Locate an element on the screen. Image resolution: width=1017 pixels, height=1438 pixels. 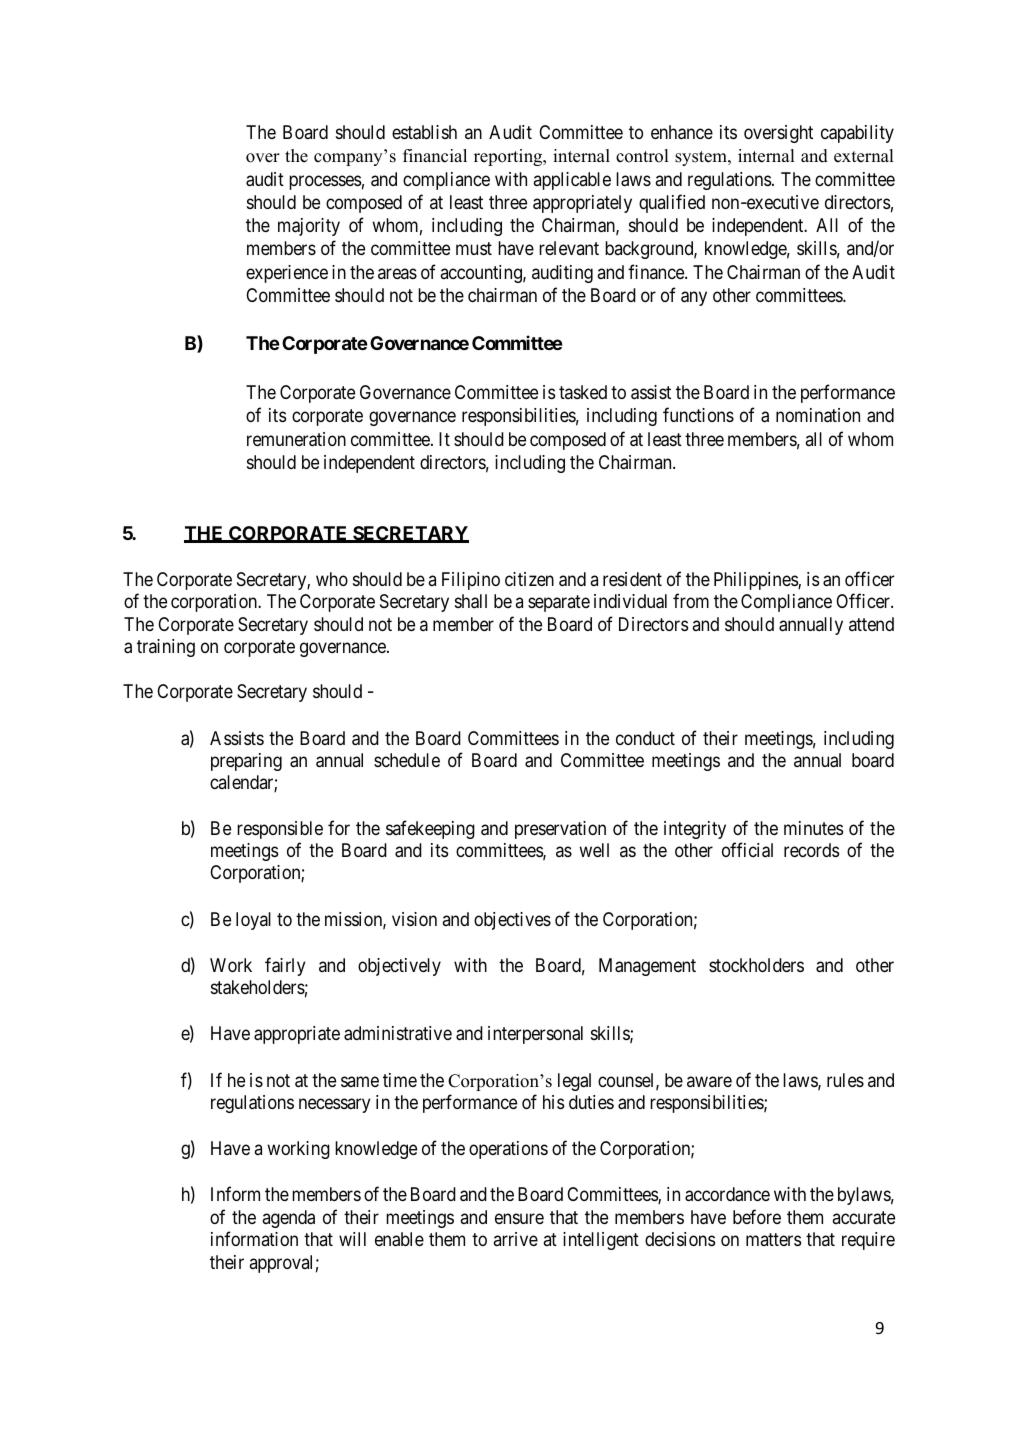
agenda is located at coordinates (289, 1219).
